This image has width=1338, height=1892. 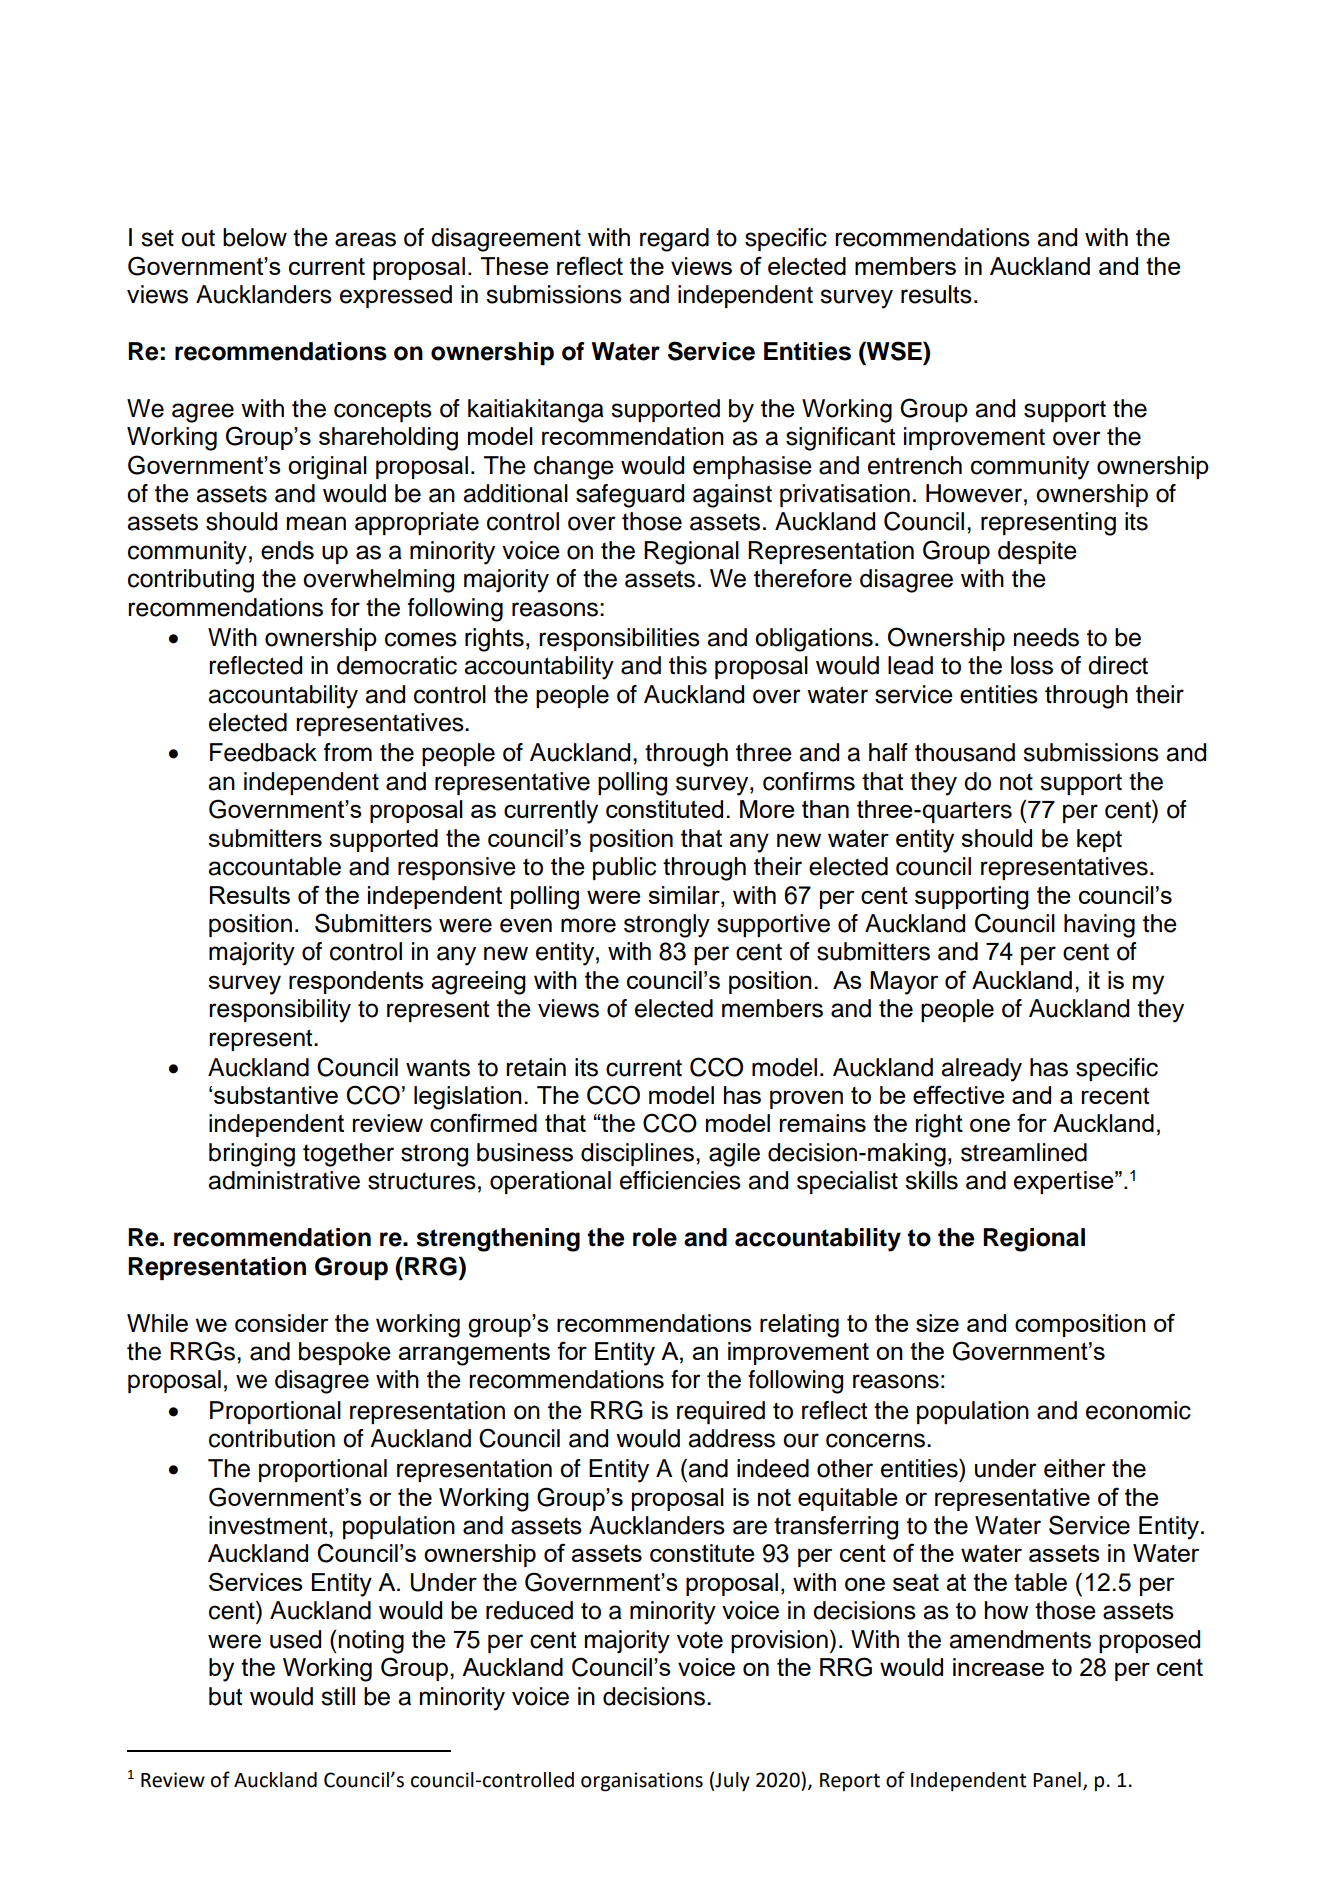 What do you see at coordinates (255, 237) in the image?
I see `below` at bounding box center [255, 237].
